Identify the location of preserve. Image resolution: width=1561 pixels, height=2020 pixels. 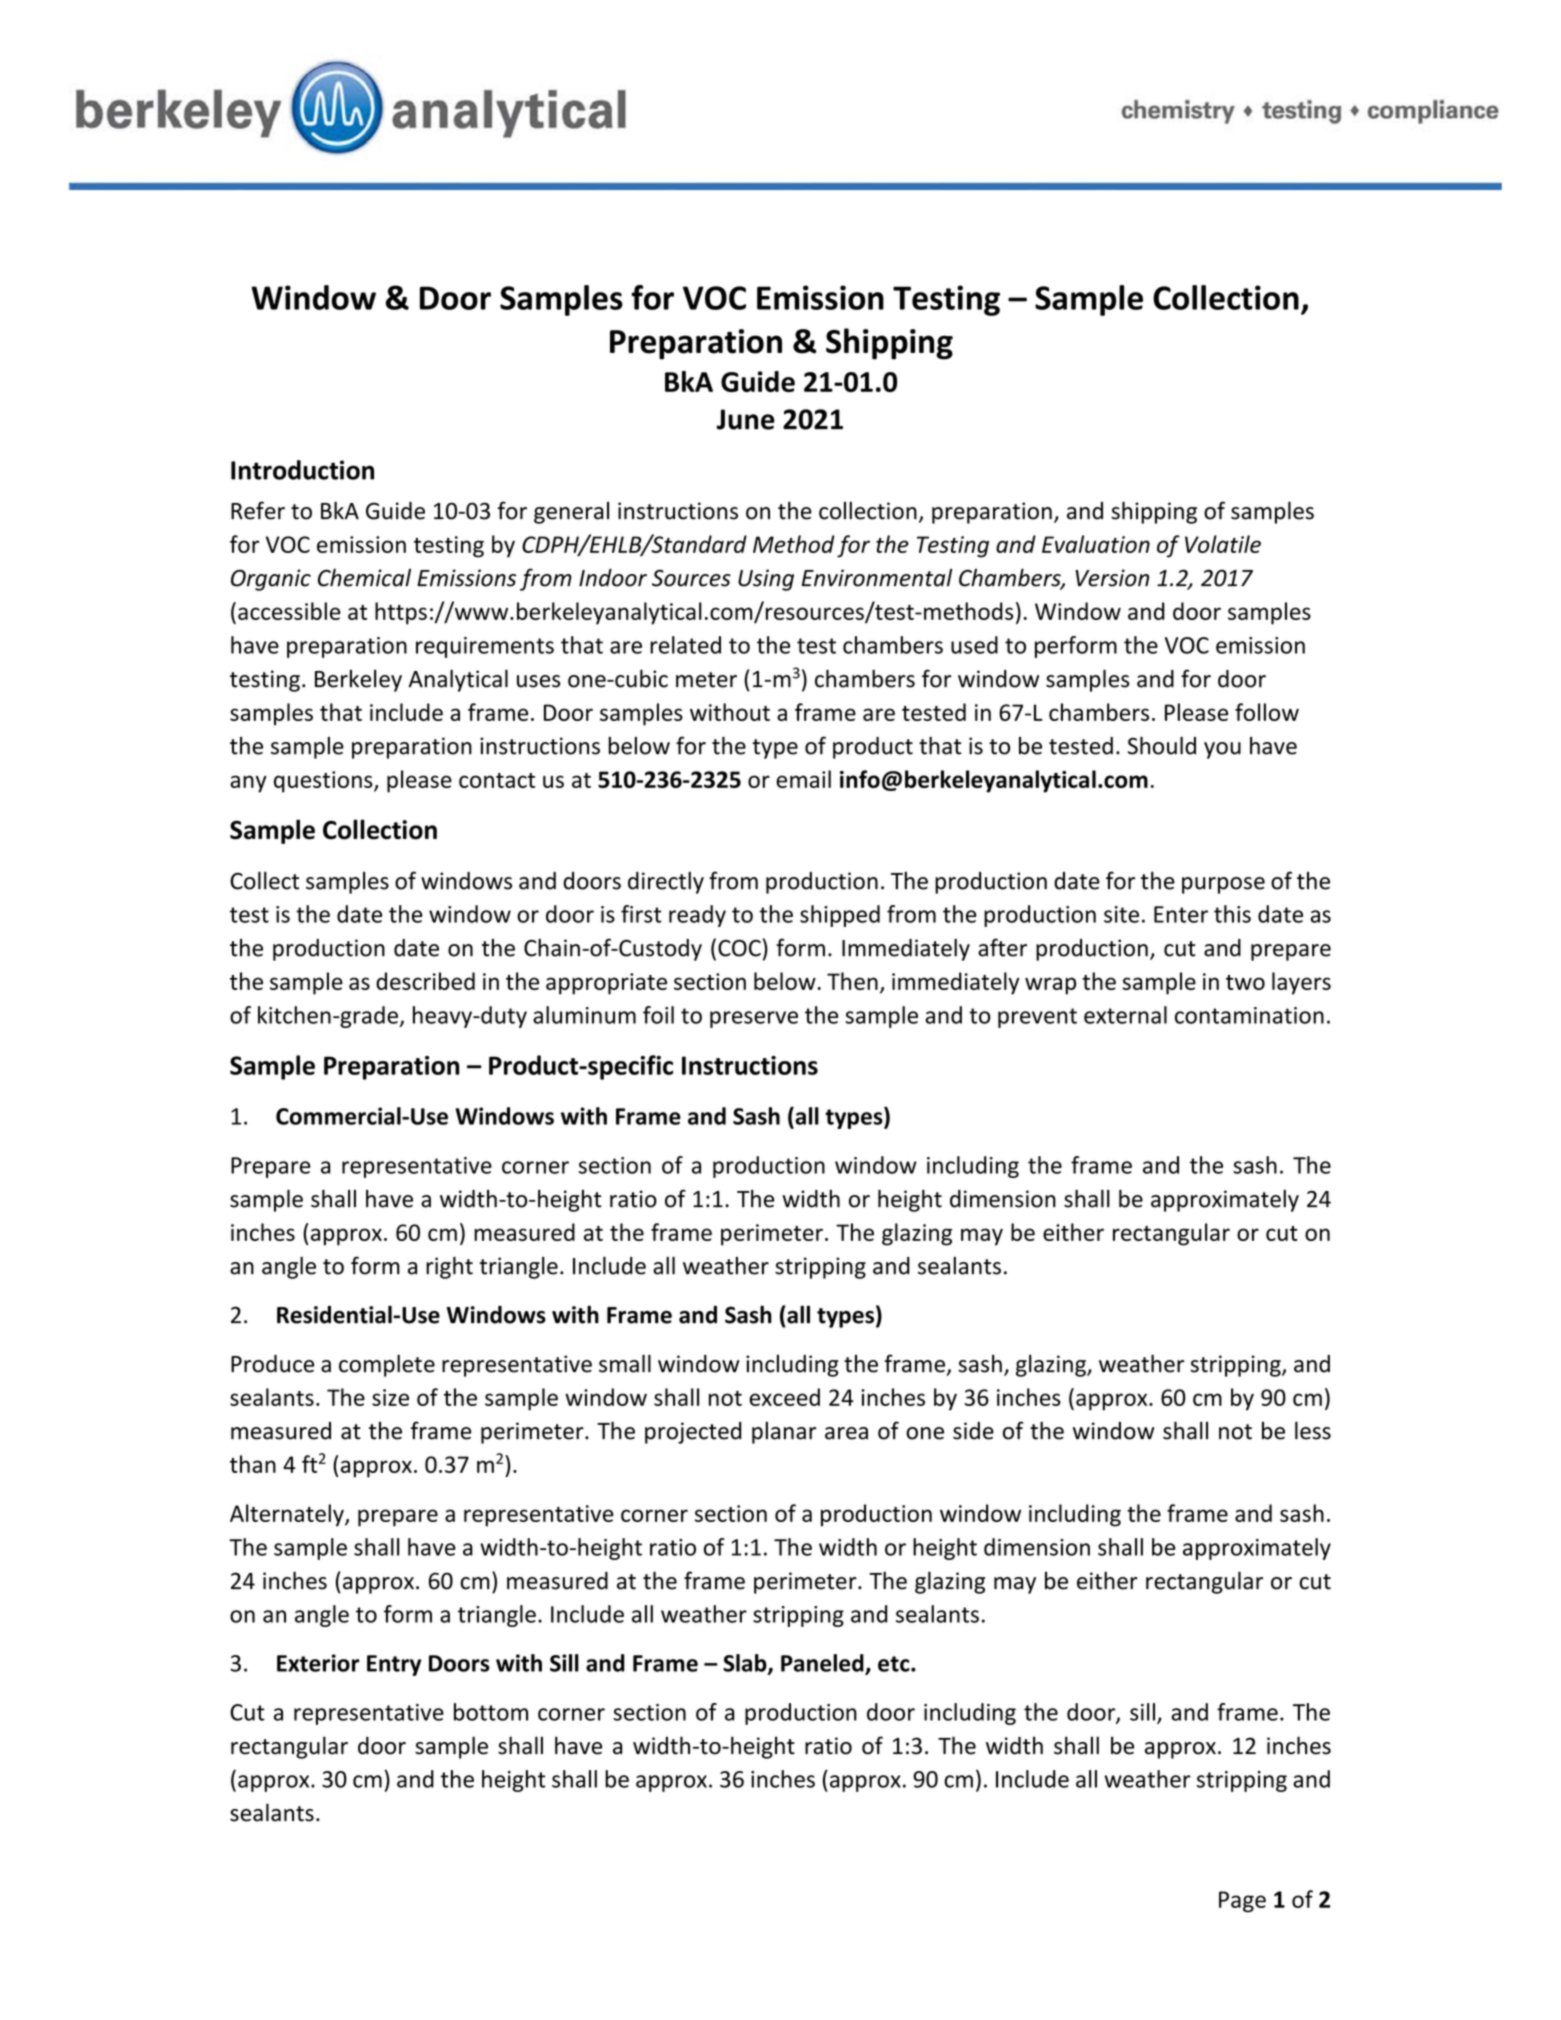
(754, 1019).
